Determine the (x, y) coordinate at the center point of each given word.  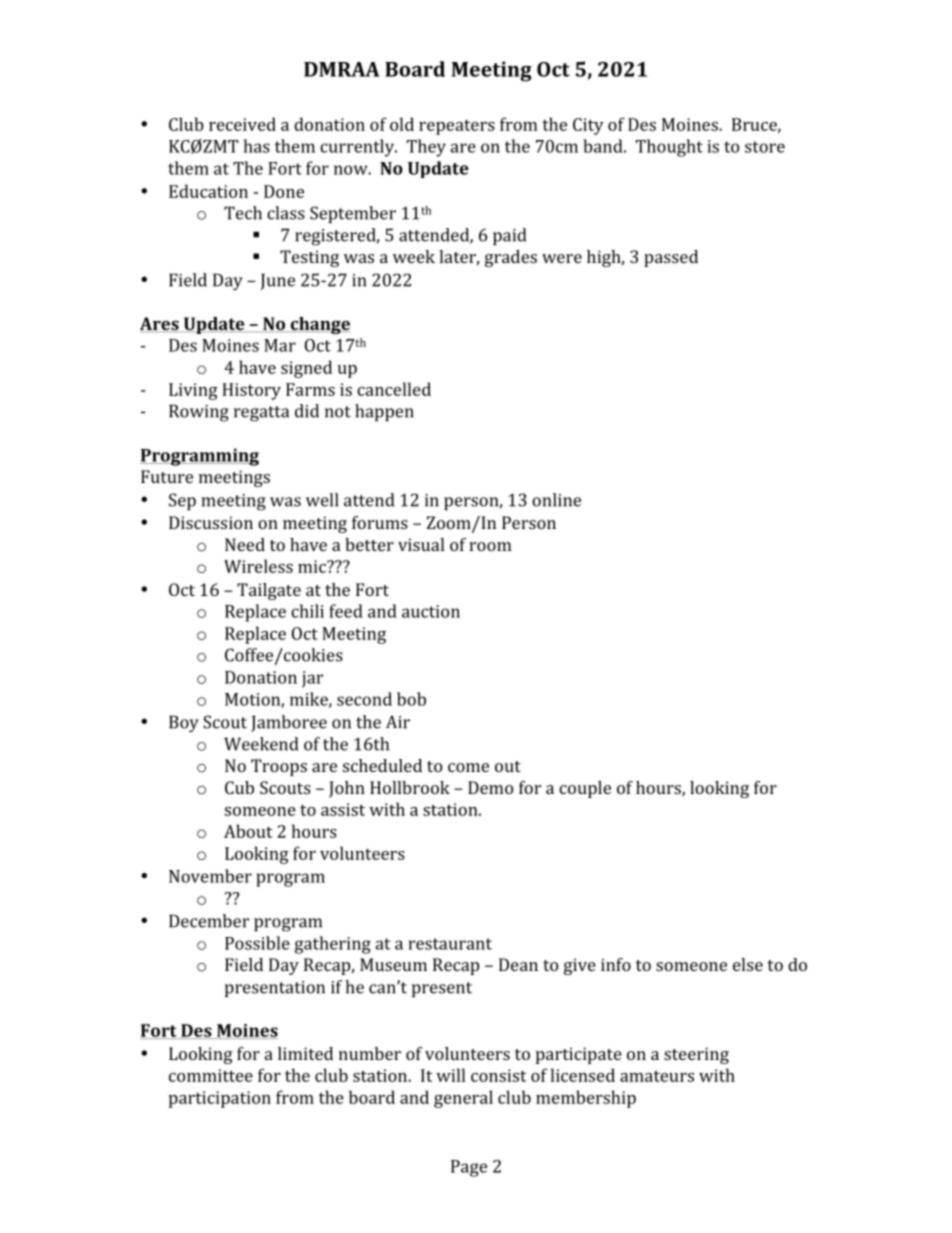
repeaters (457, 127)
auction (431, 611)
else (748, 964)
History (251, 391)
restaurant (450, 944)
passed (671, 258)
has (256, 146)
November (210, 876)
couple (585, 789)
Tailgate (269, 591)
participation (220, 1099)
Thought (669, 148)
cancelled (394, 389)
